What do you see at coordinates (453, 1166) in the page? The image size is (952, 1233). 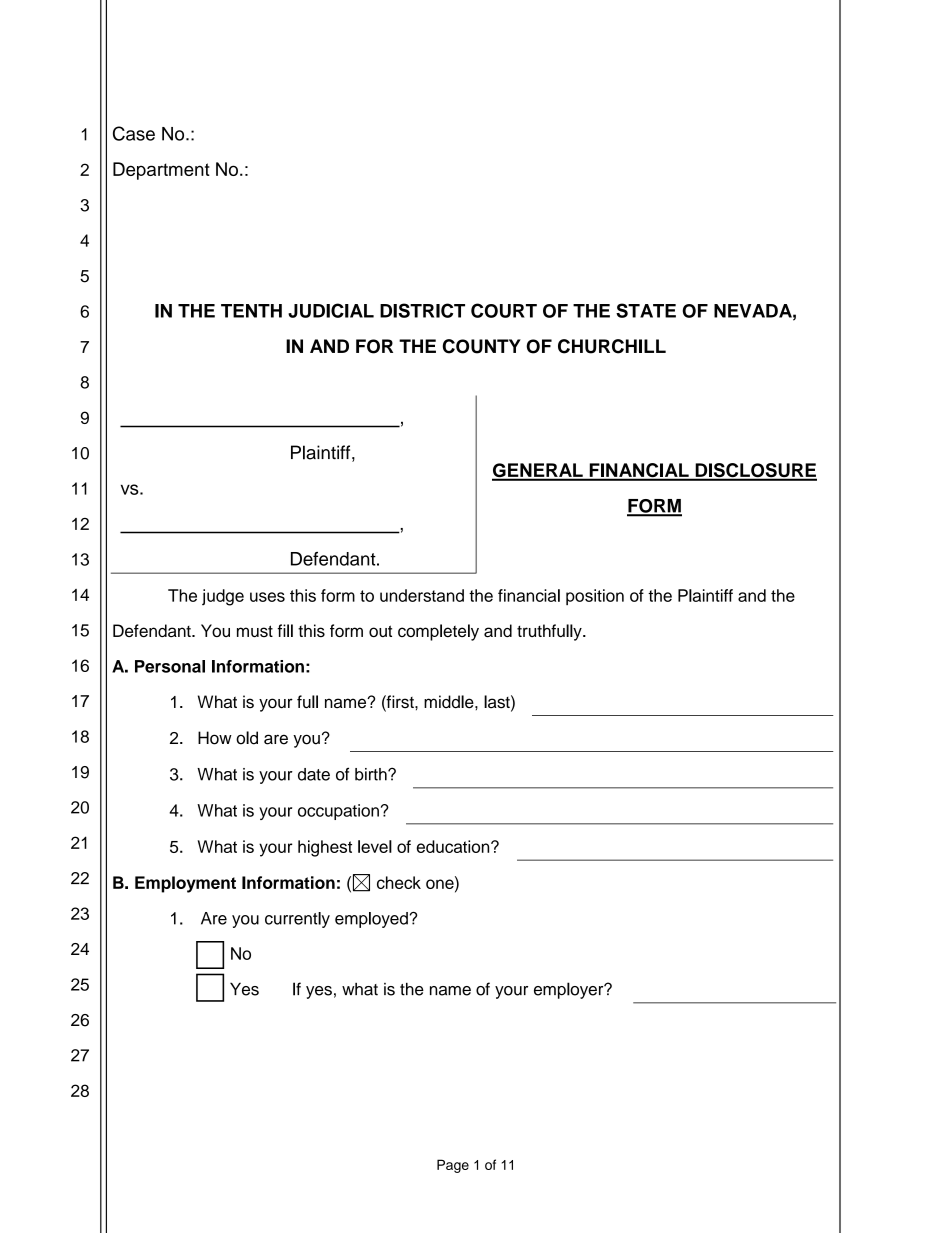 I see `Page` at bounding box center [453, 1166].
